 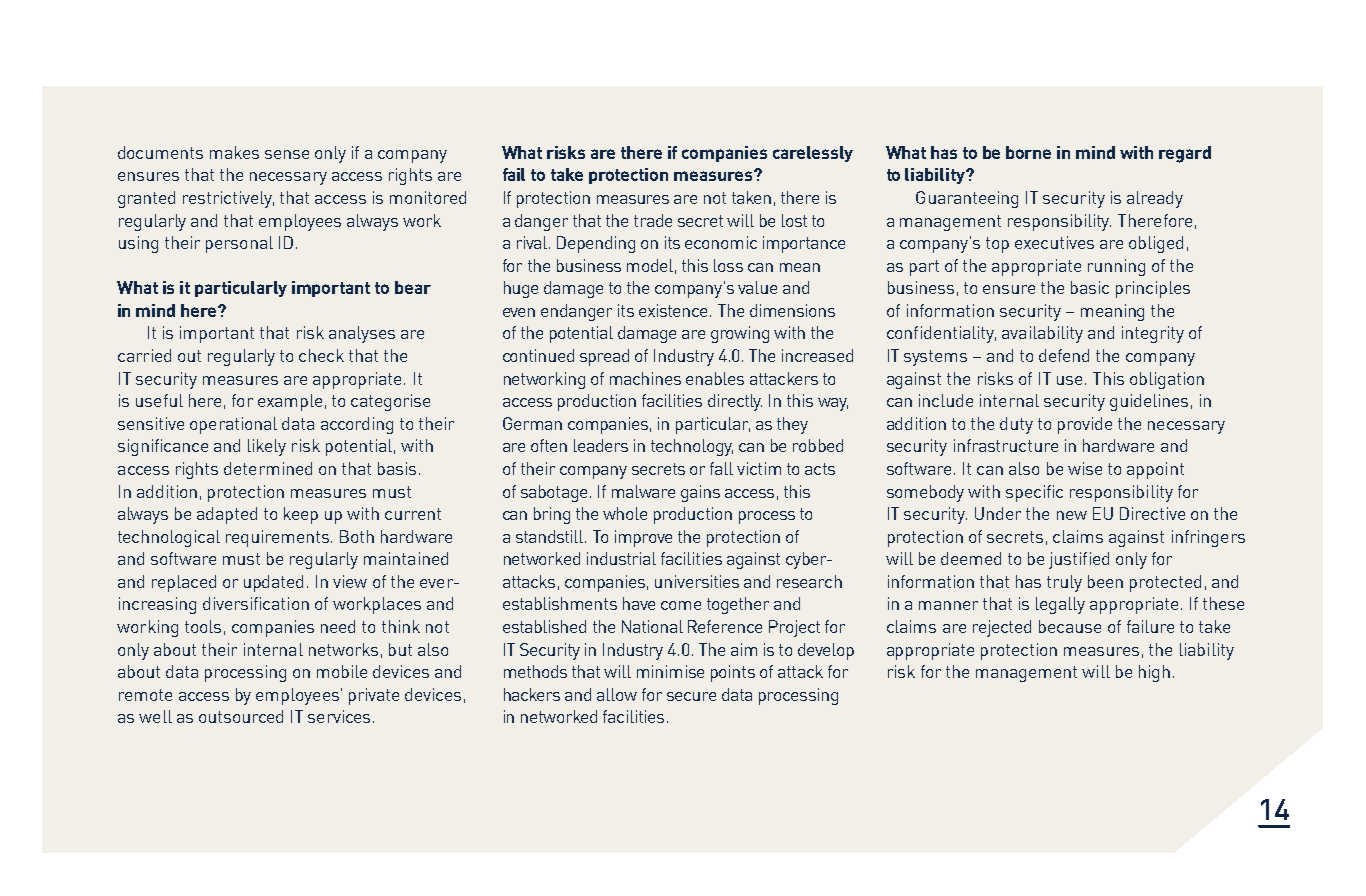 What do you see at coordinates (1028, 152) in the screenshot?
I see `borne` at bounding box center [1028, 152].
